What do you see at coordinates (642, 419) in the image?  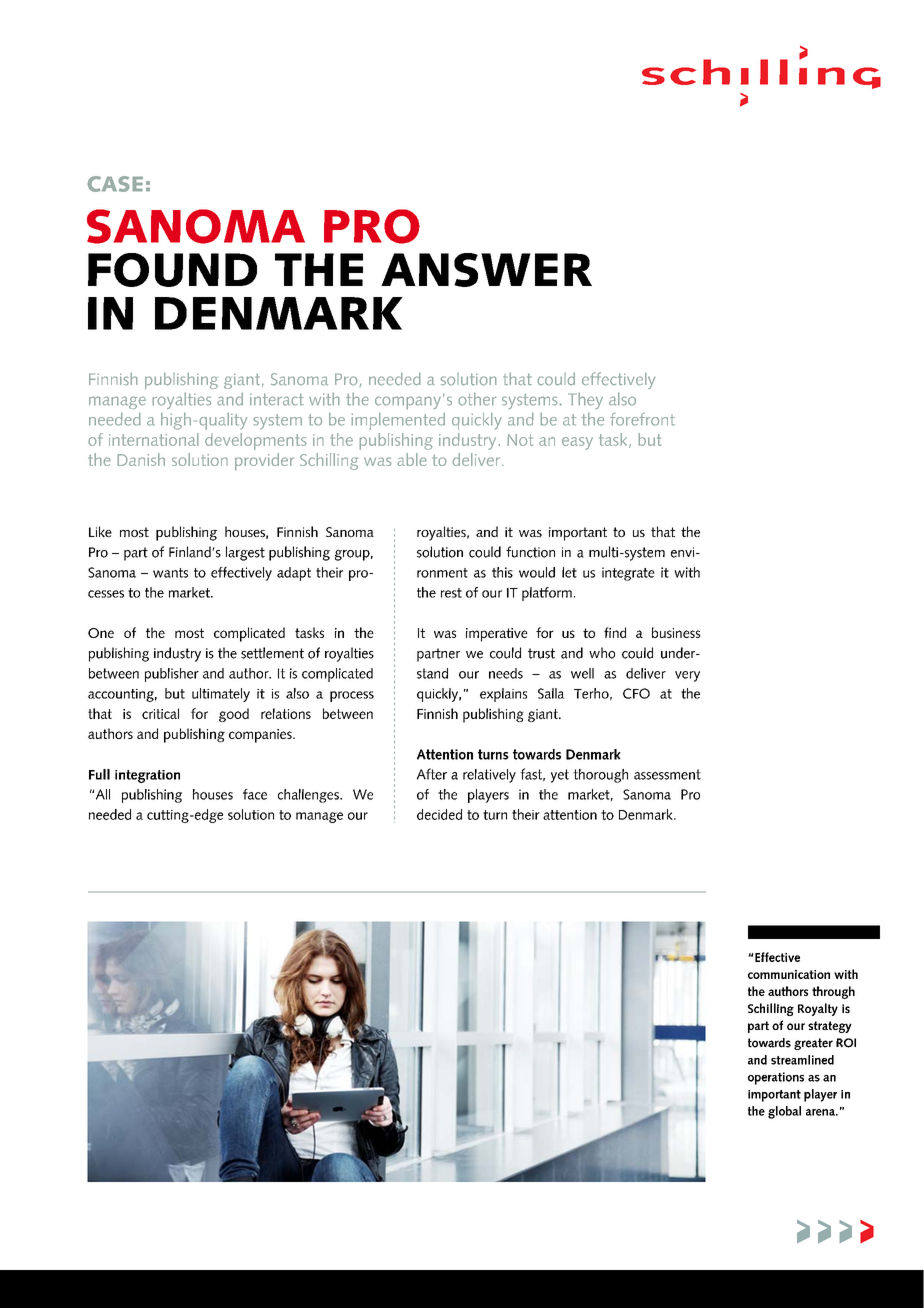 I see `forefront` at bounding box center [642, 419].
